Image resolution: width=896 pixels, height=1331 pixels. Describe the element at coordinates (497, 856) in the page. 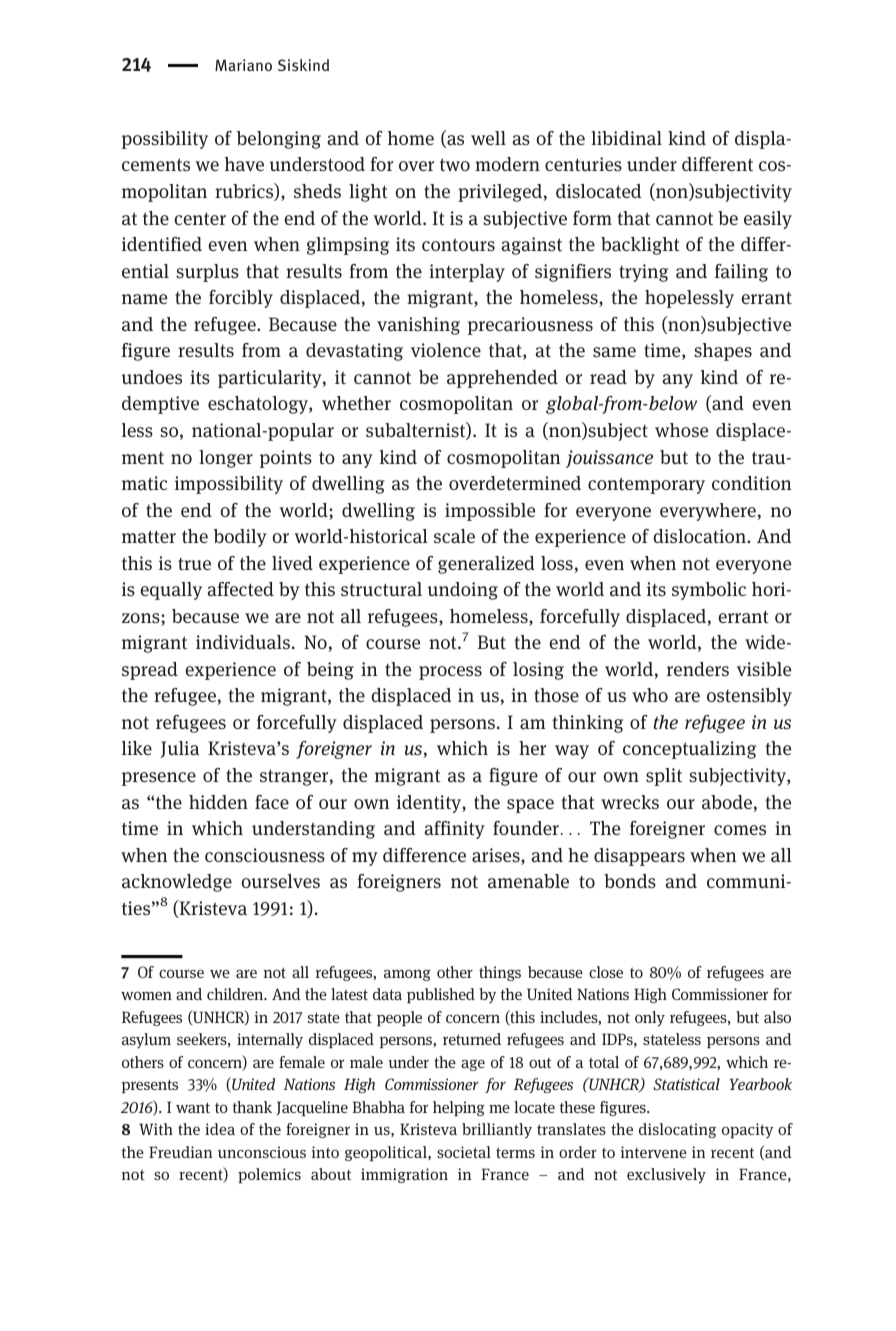

I see `arises` at that location.
